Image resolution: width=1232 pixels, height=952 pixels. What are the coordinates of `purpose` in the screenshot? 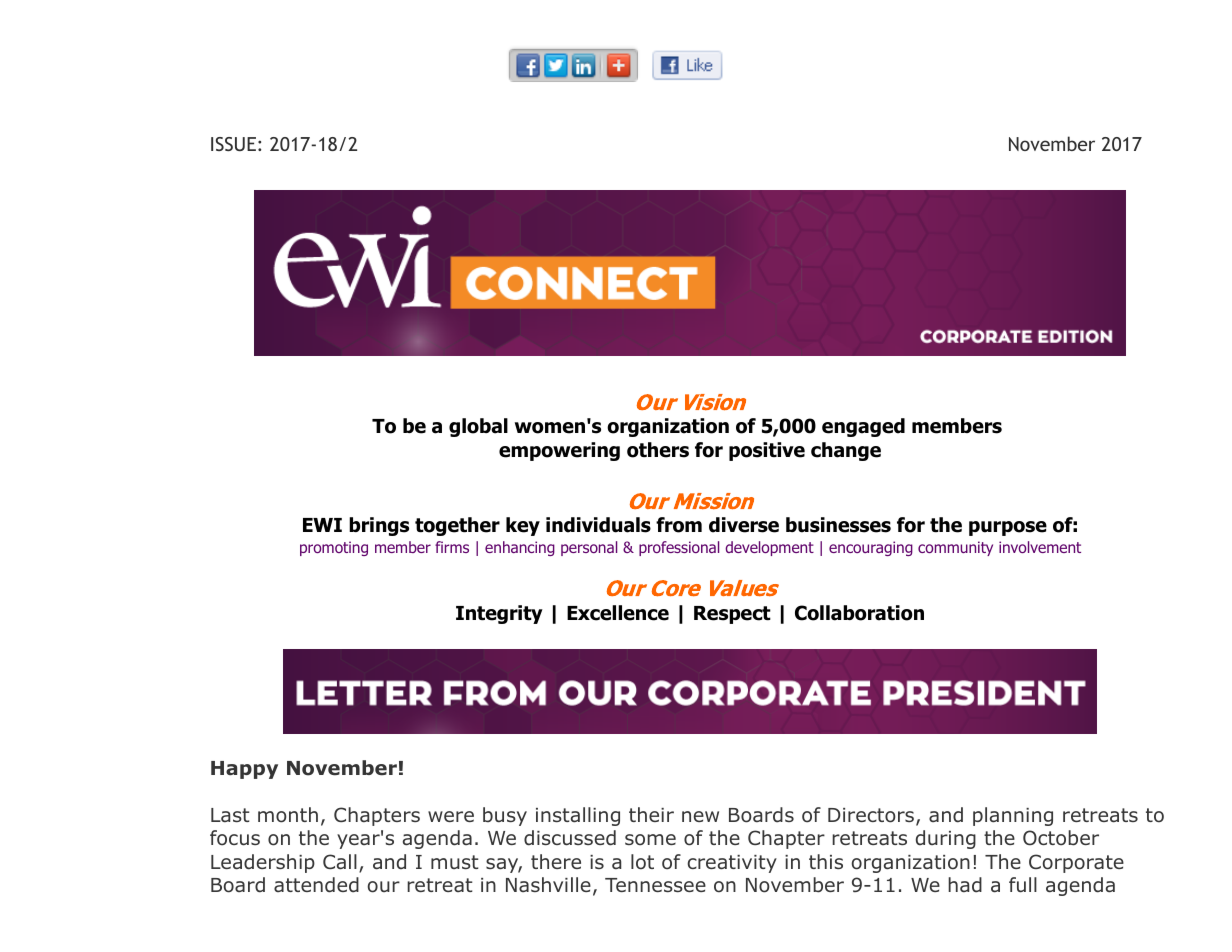 It's located at (1008, 528).
